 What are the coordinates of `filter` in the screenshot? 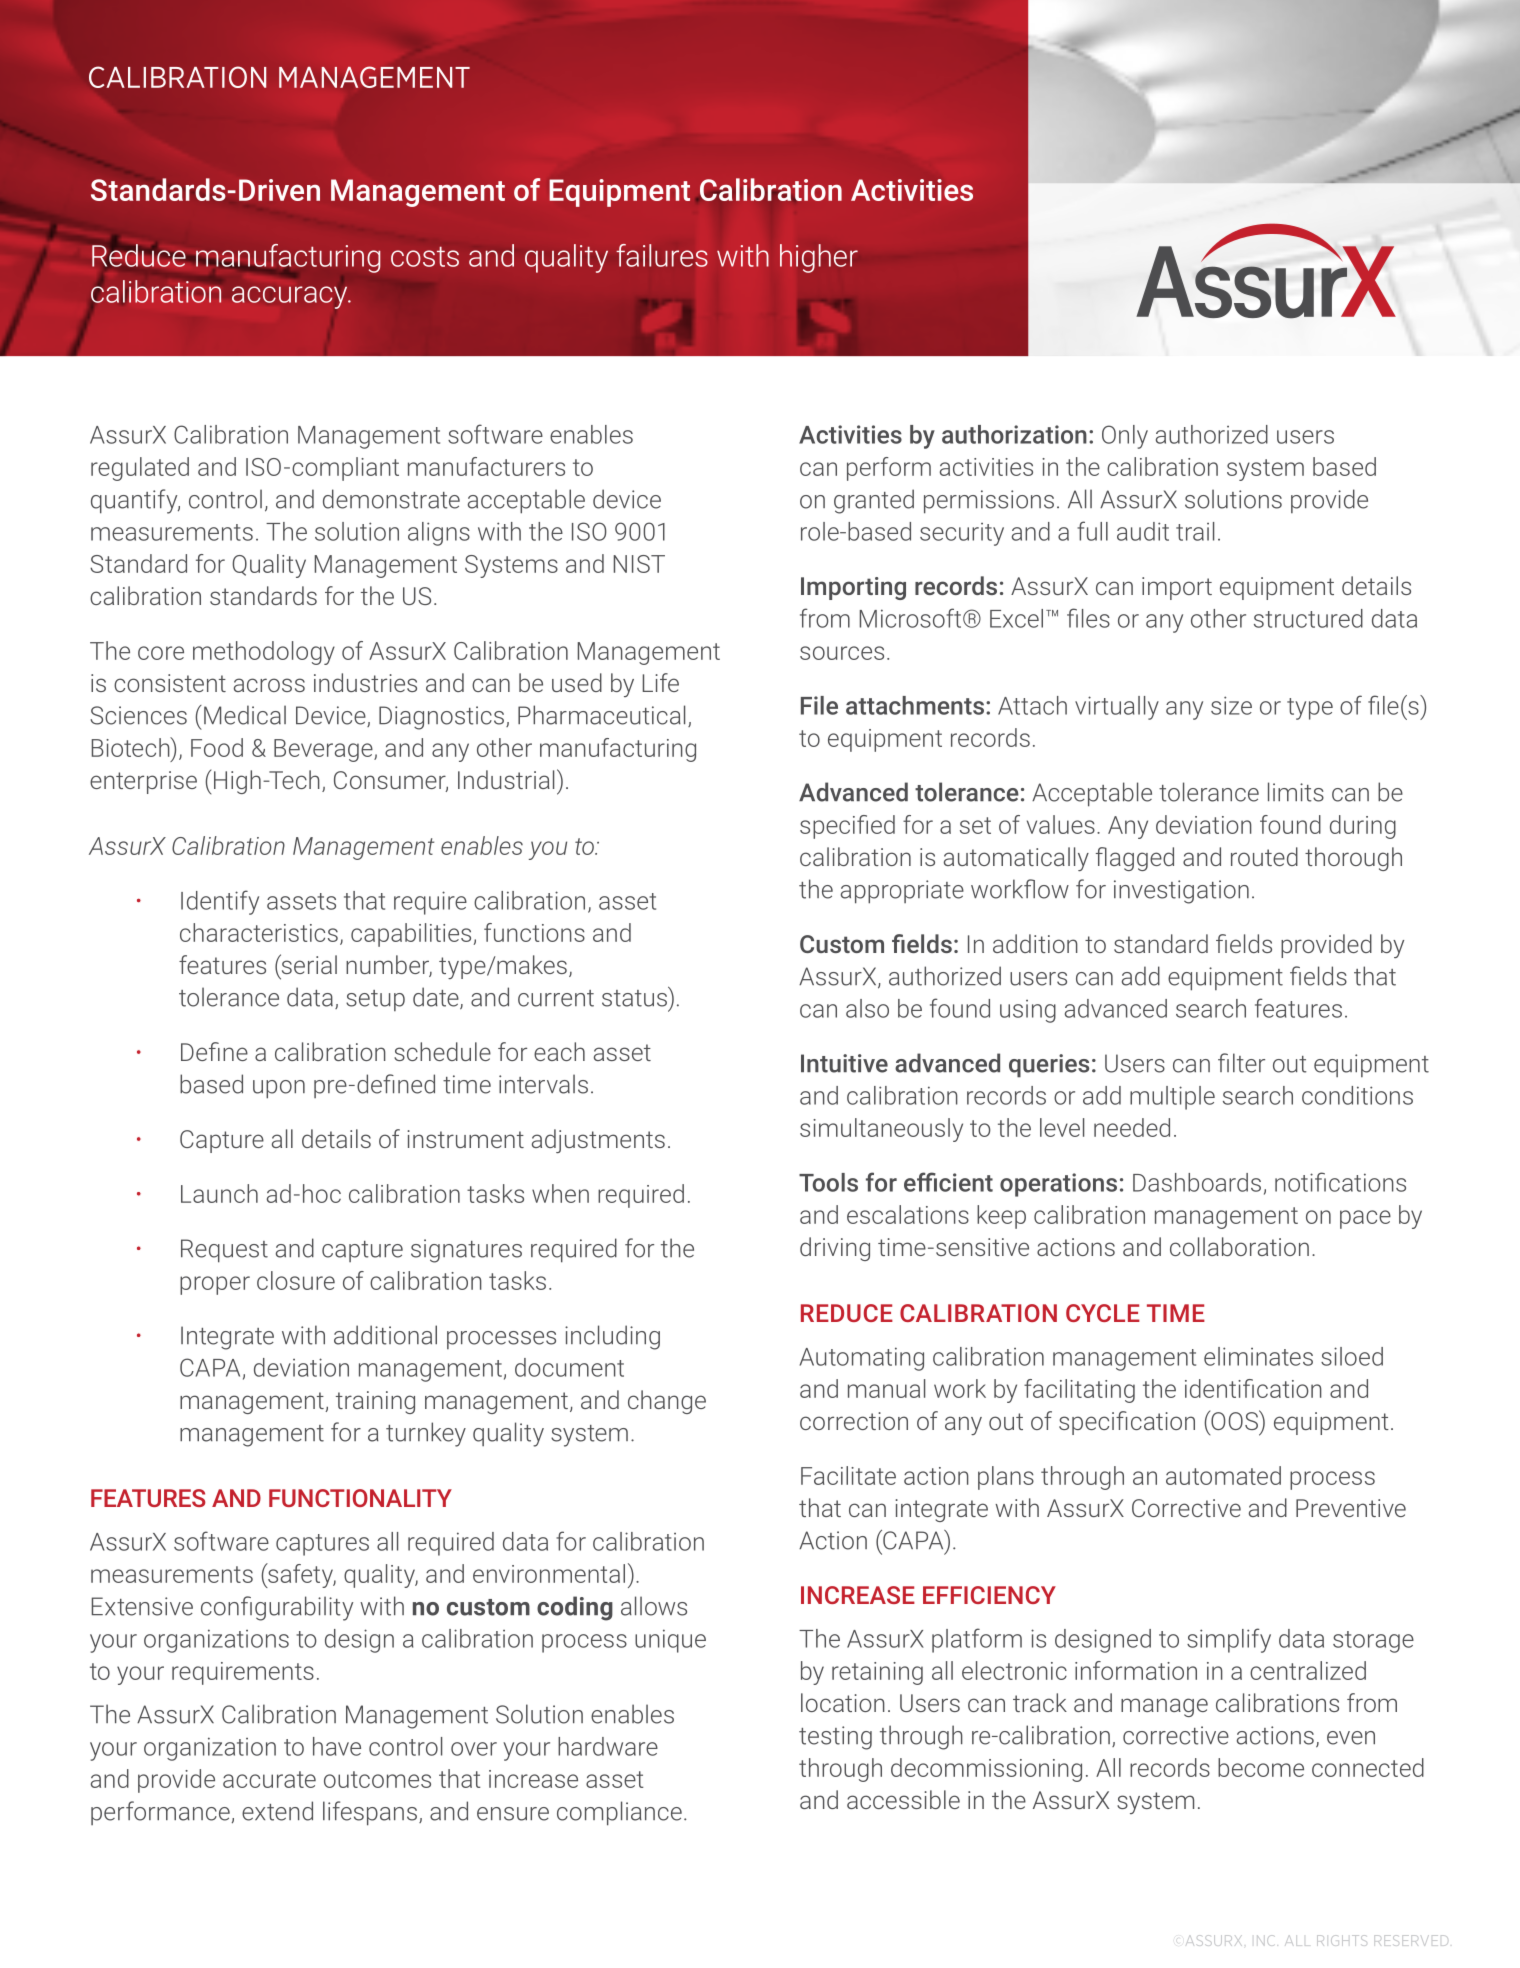 It's located at (1241, 1063).
